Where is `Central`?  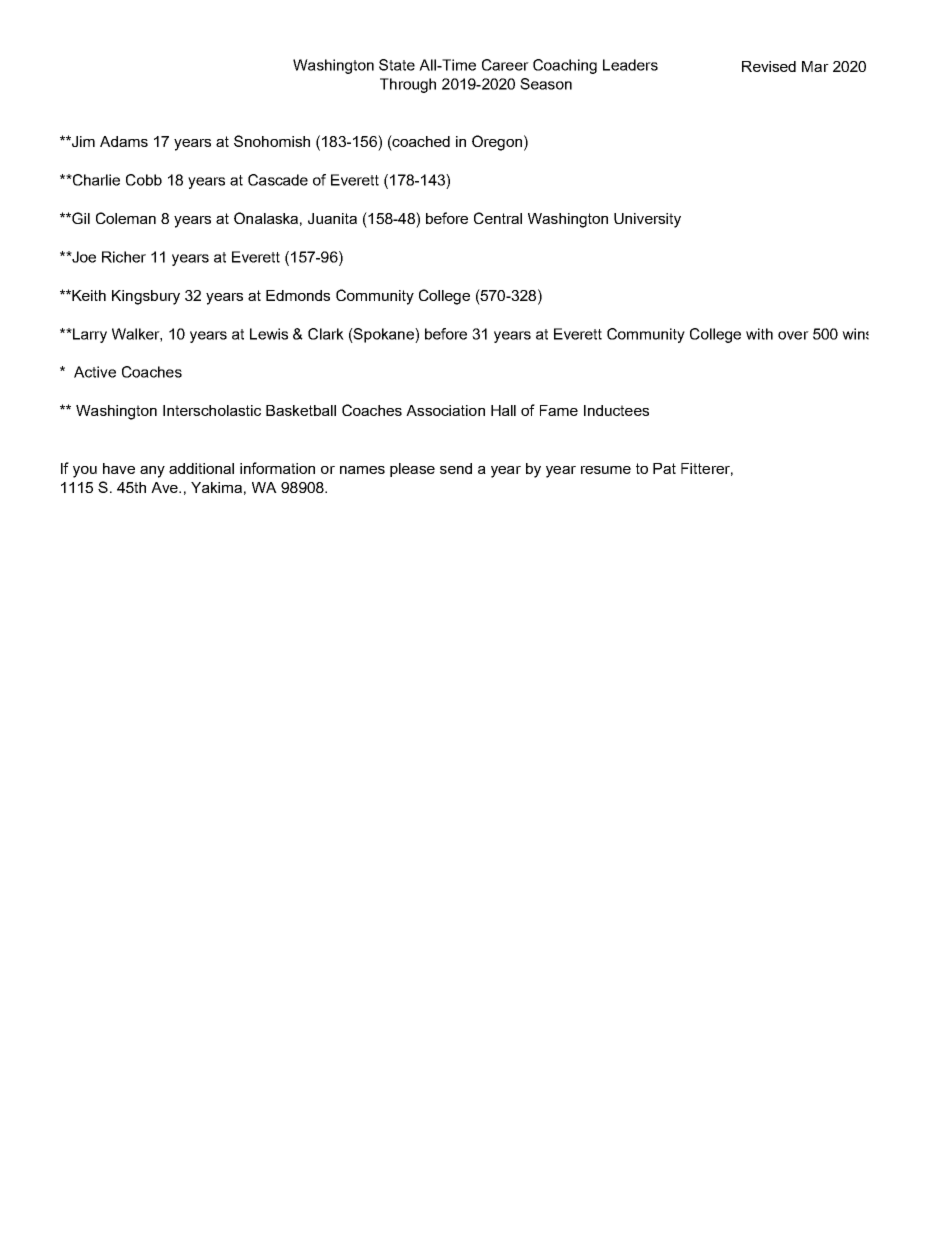 Central is located at coordinates (498, 218).
